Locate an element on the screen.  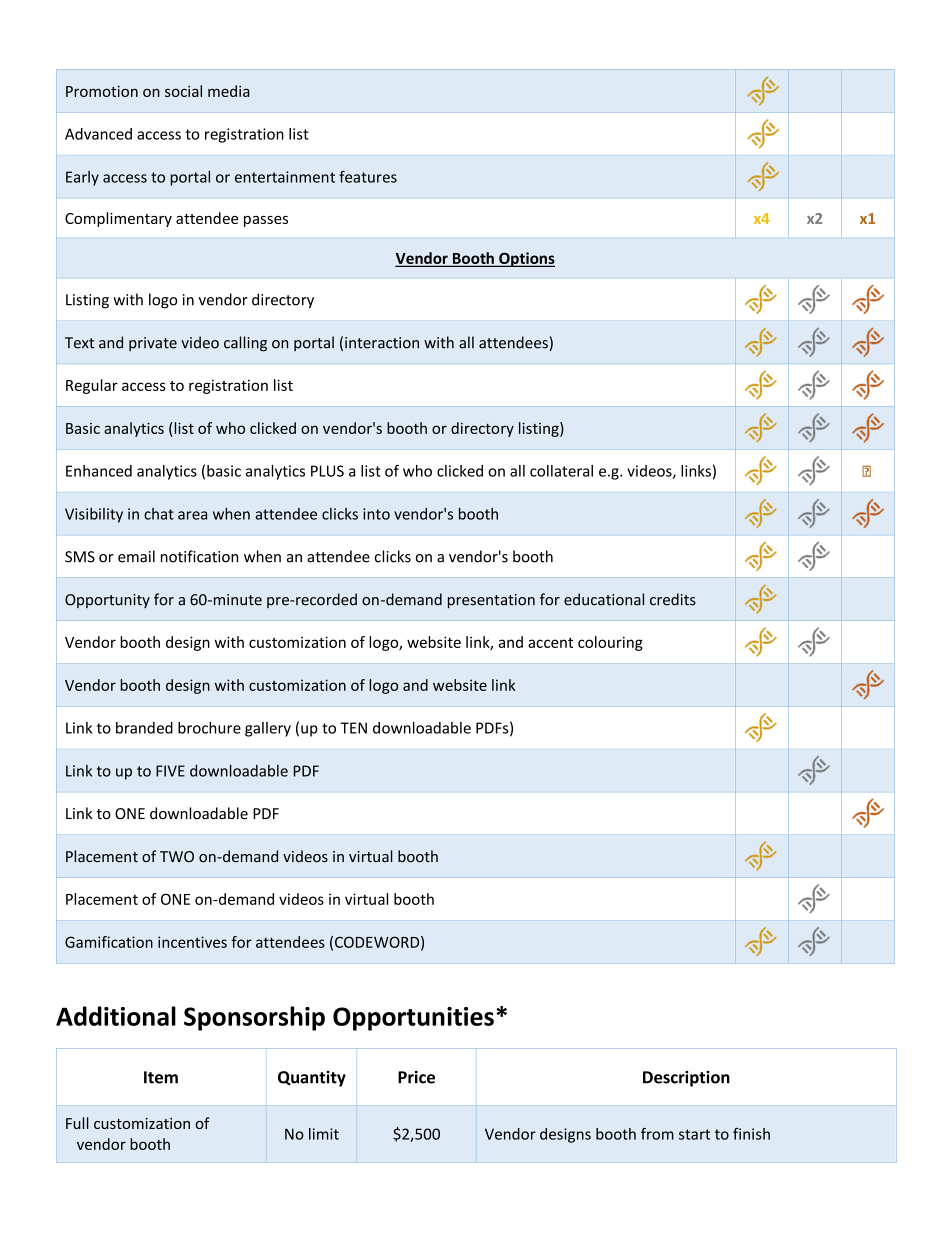
Options is located at coordinates (526, 259).
